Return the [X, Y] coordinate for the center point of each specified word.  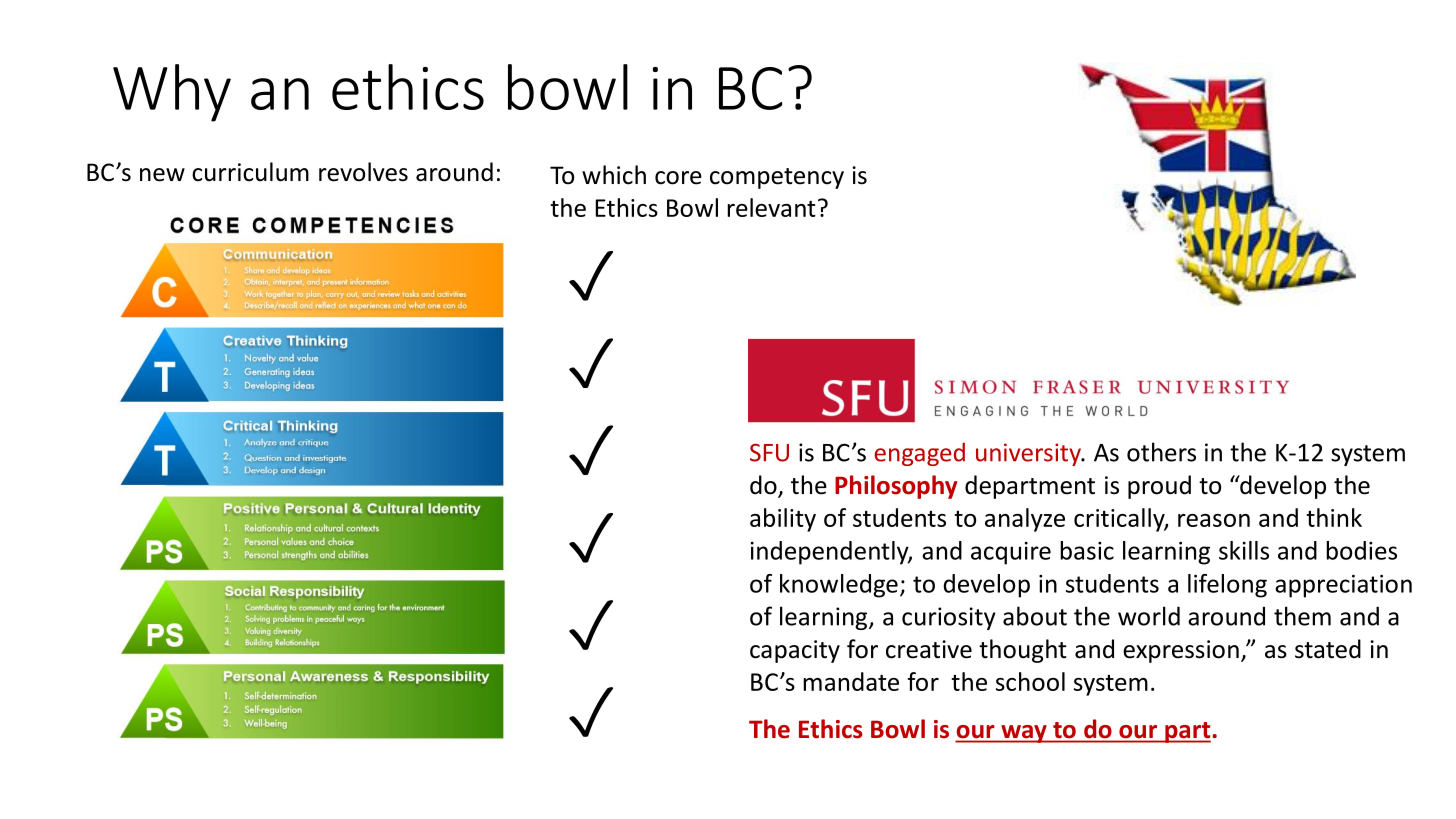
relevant [771, 207]
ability [783, 520]
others [1161, 452]
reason [1214, 520]
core [678, 178]
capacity [795, 651]
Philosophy [896, 487]
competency [777, 178]
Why [172, 93]
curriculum [250, 172]
